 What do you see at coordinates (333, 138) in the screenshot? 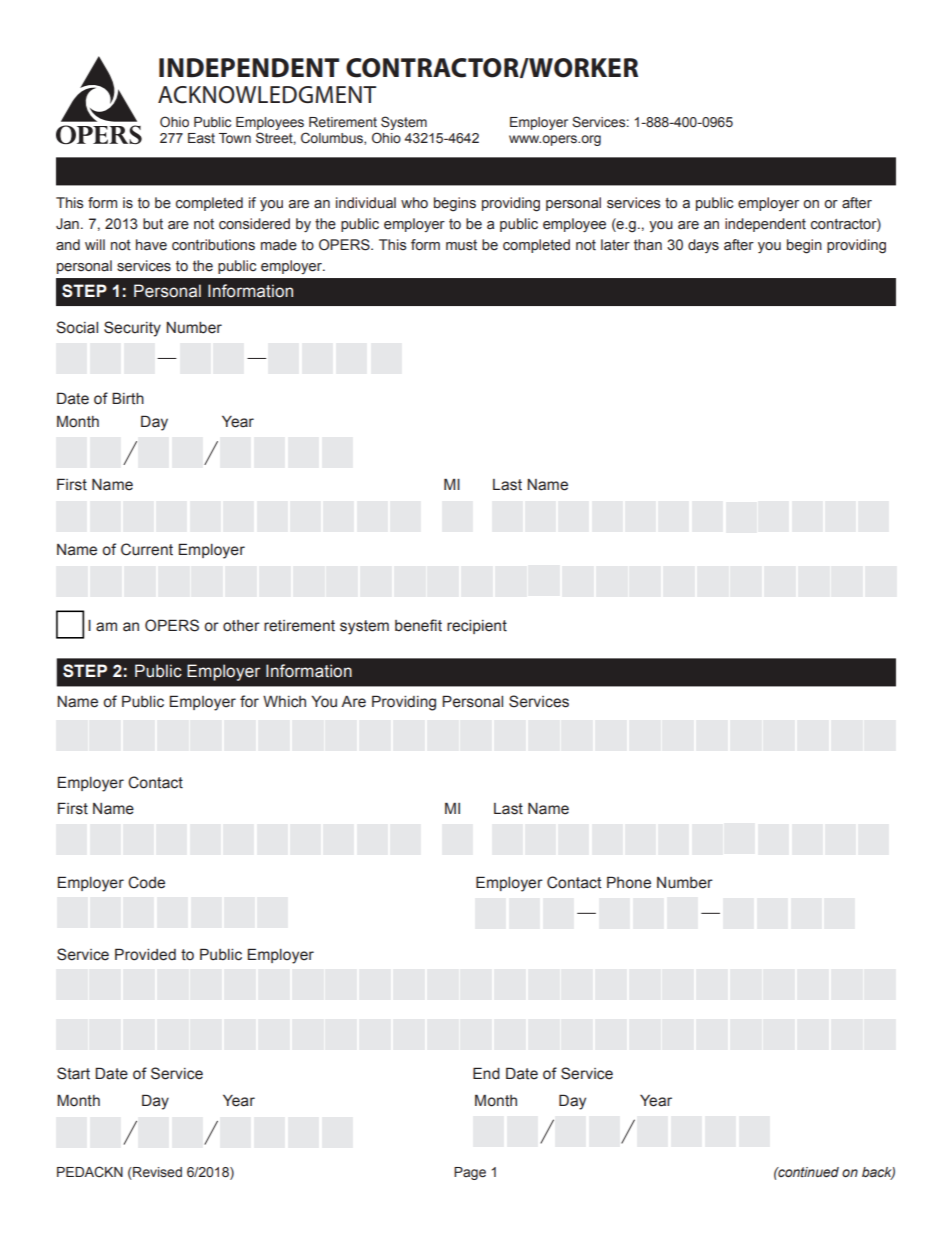
I see `Columbus` at bounding box center [333, 138].
